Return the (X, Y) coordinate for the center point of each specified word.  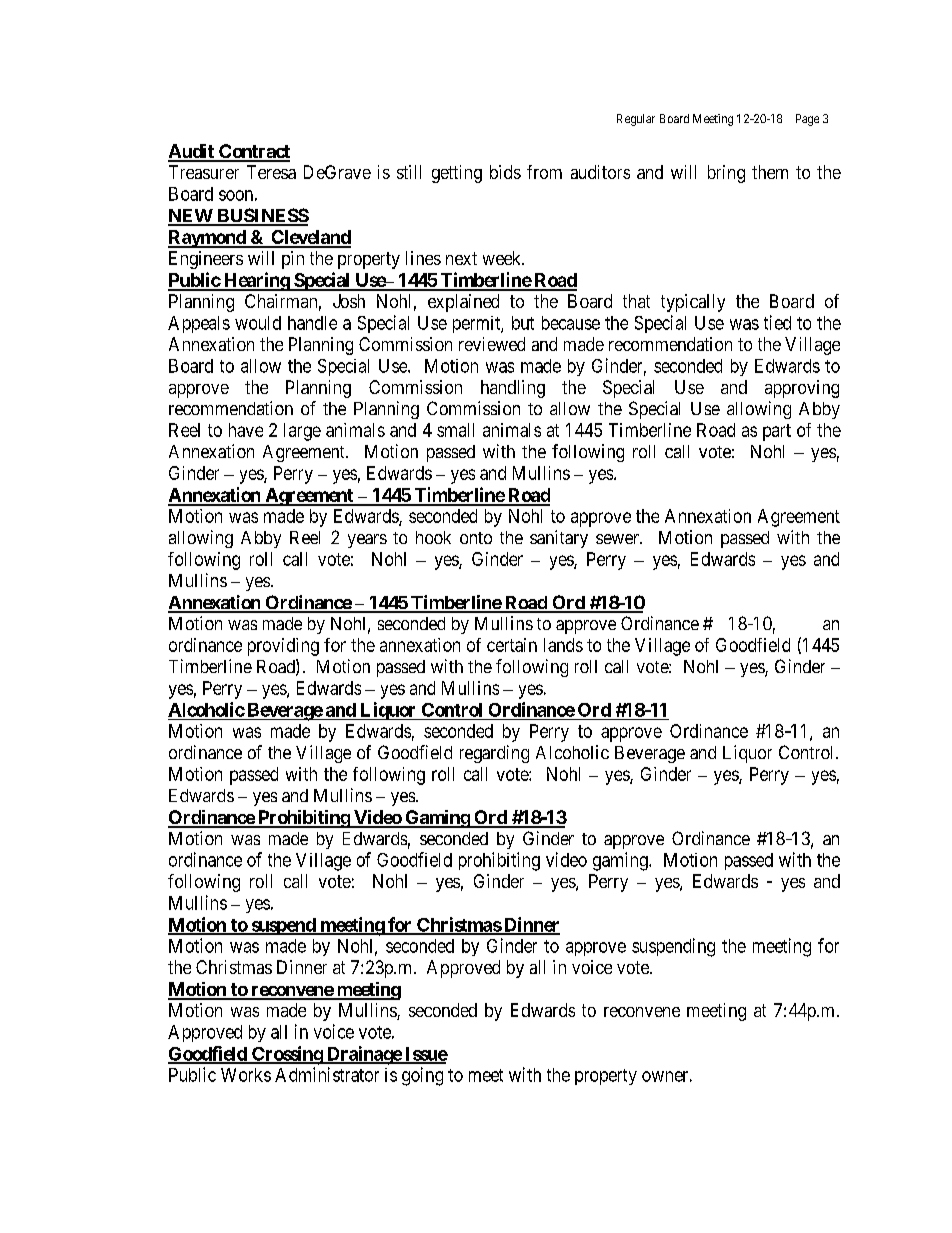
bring (726, 174)
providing (283, 647)
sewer (618, 539)
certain (512, 645)
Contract (253, 152)
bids (505, 172)
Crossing (287, 1055)
